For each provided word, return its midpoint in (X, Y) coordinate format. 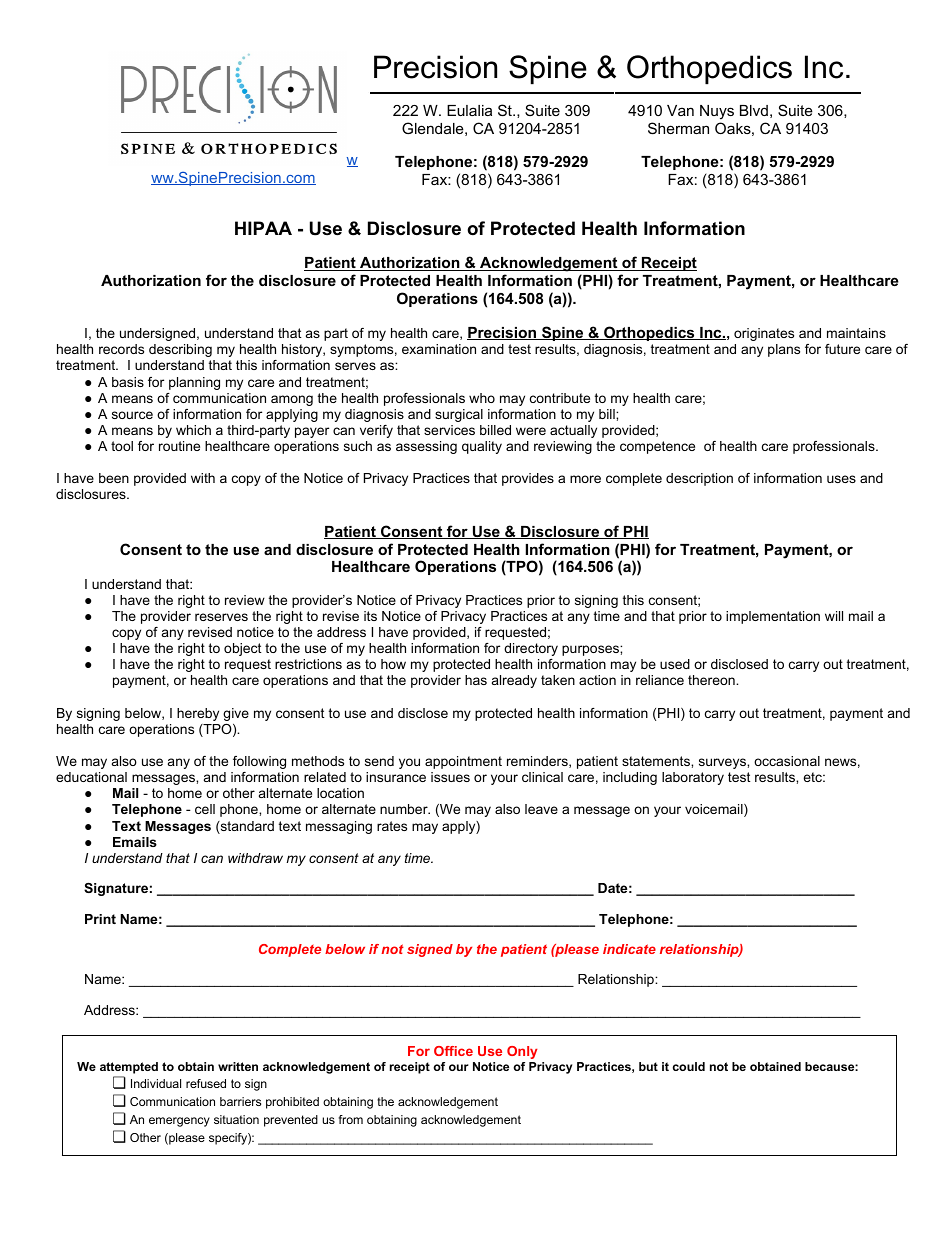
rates (392, 826)
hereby (198, 714)
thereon (712, 680)
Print (100, 919)
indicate (629, 949)
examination (439, 349)
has (476, 680)
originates (764, 334)
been (114, 478)
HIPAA (263, 228)
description (699, 479)
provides (528, 479)
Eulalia (469, 110)
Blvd (754, 110)
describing (180, 350)
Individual (156, 1083)
